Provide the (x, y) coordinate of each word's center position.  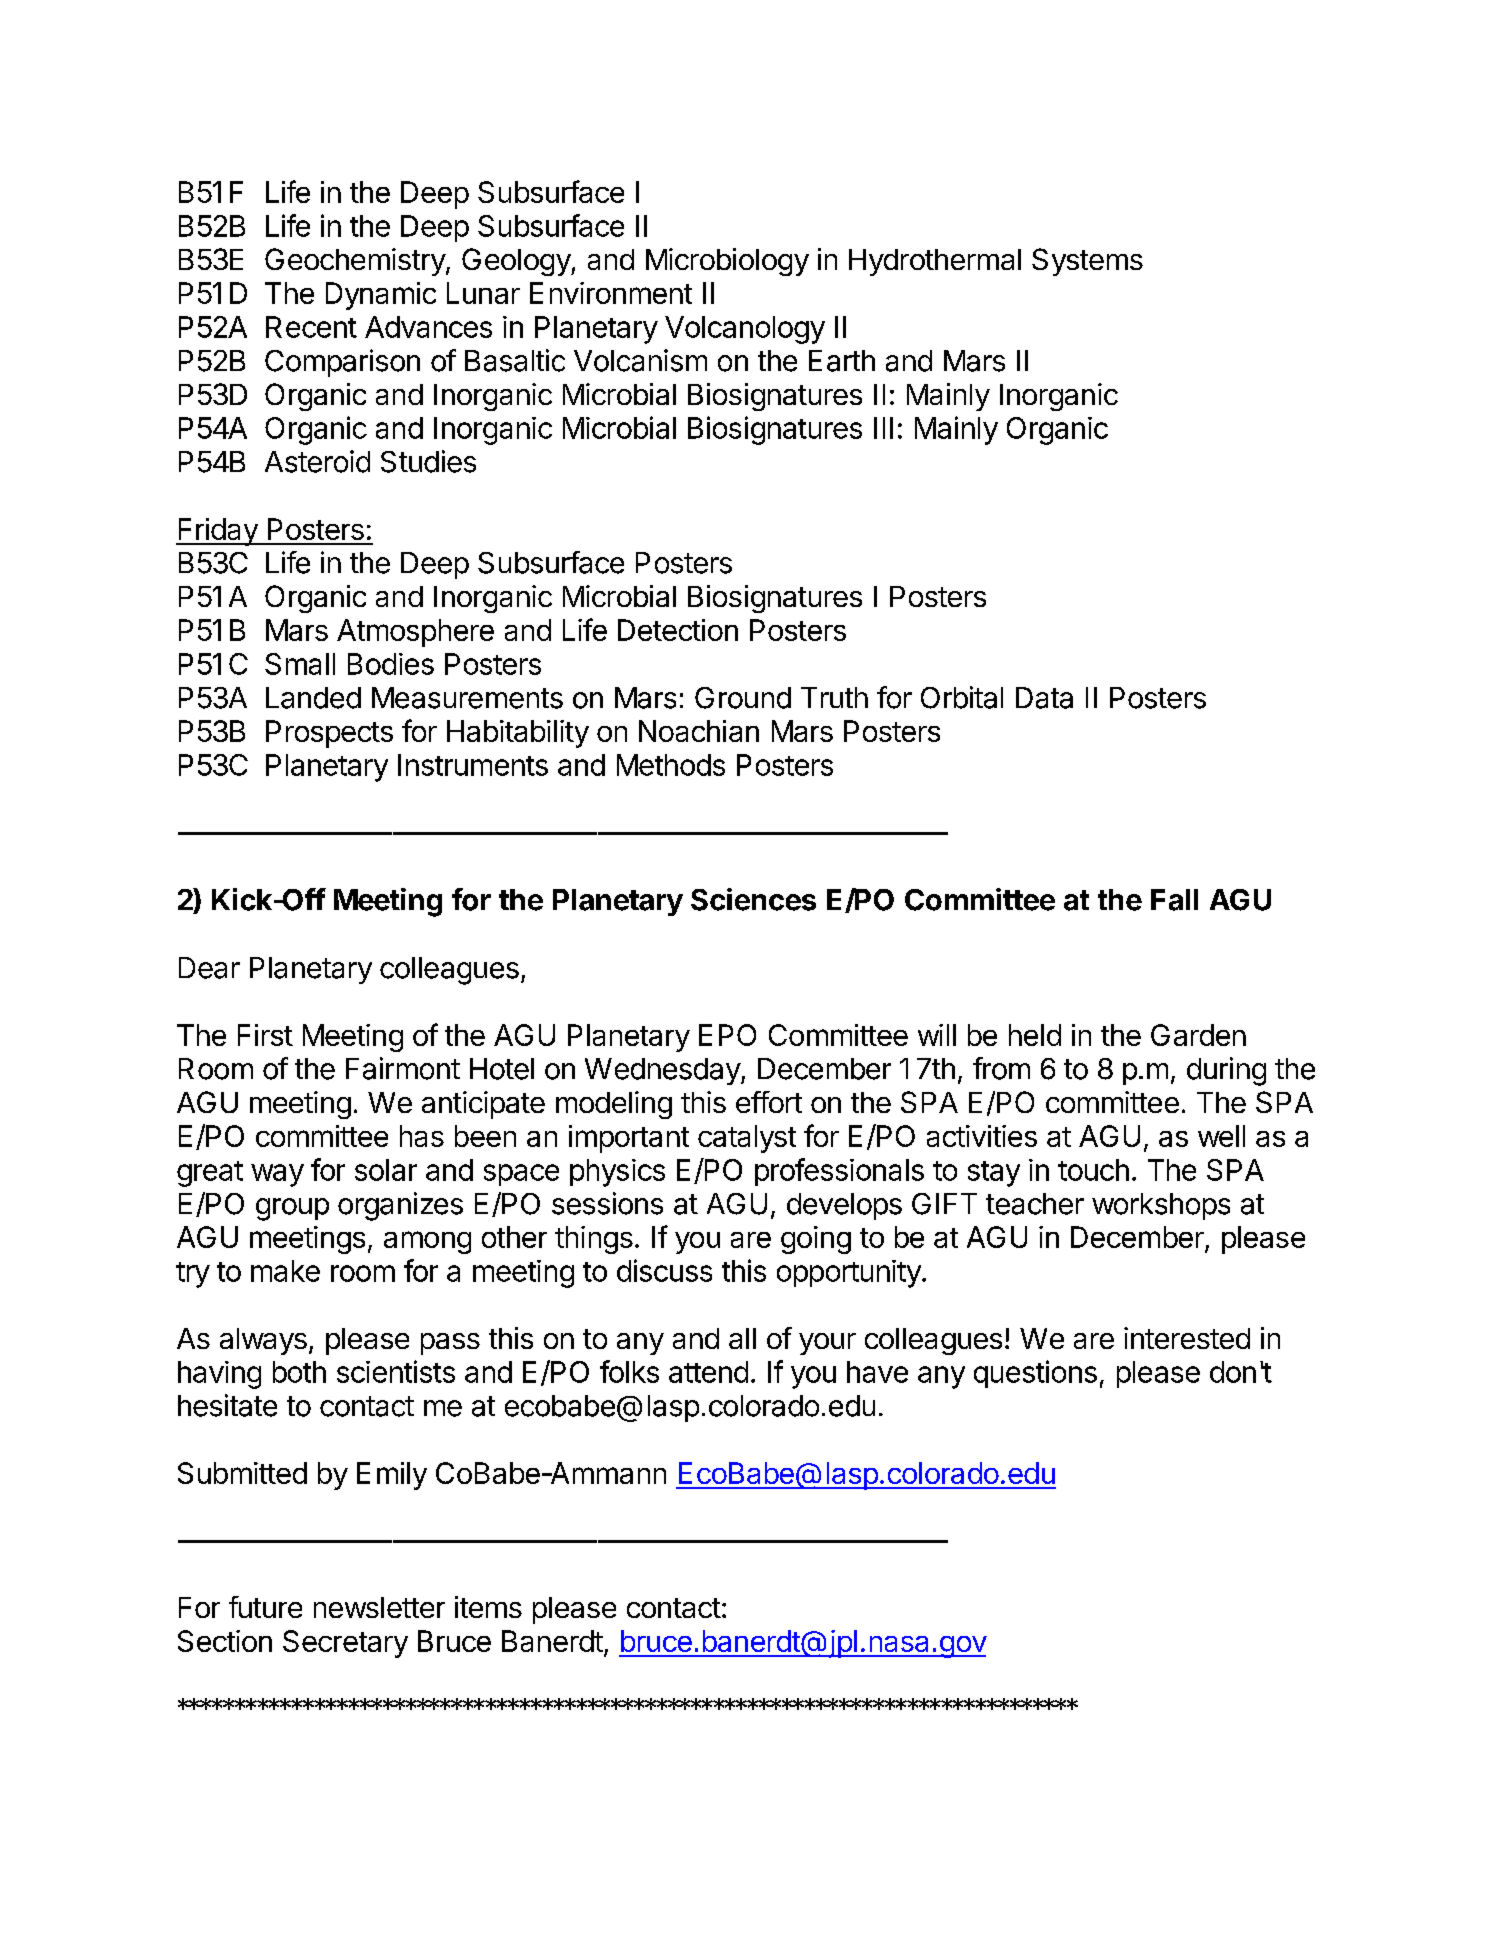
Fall (1174, 900)
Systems (1087, 262)
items (488, 1607)
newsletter (379, 1607)
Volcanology (745, 330)
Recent (311, 327)
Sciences (753, 899)
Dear (209, 968)
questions (1035, 1374)
